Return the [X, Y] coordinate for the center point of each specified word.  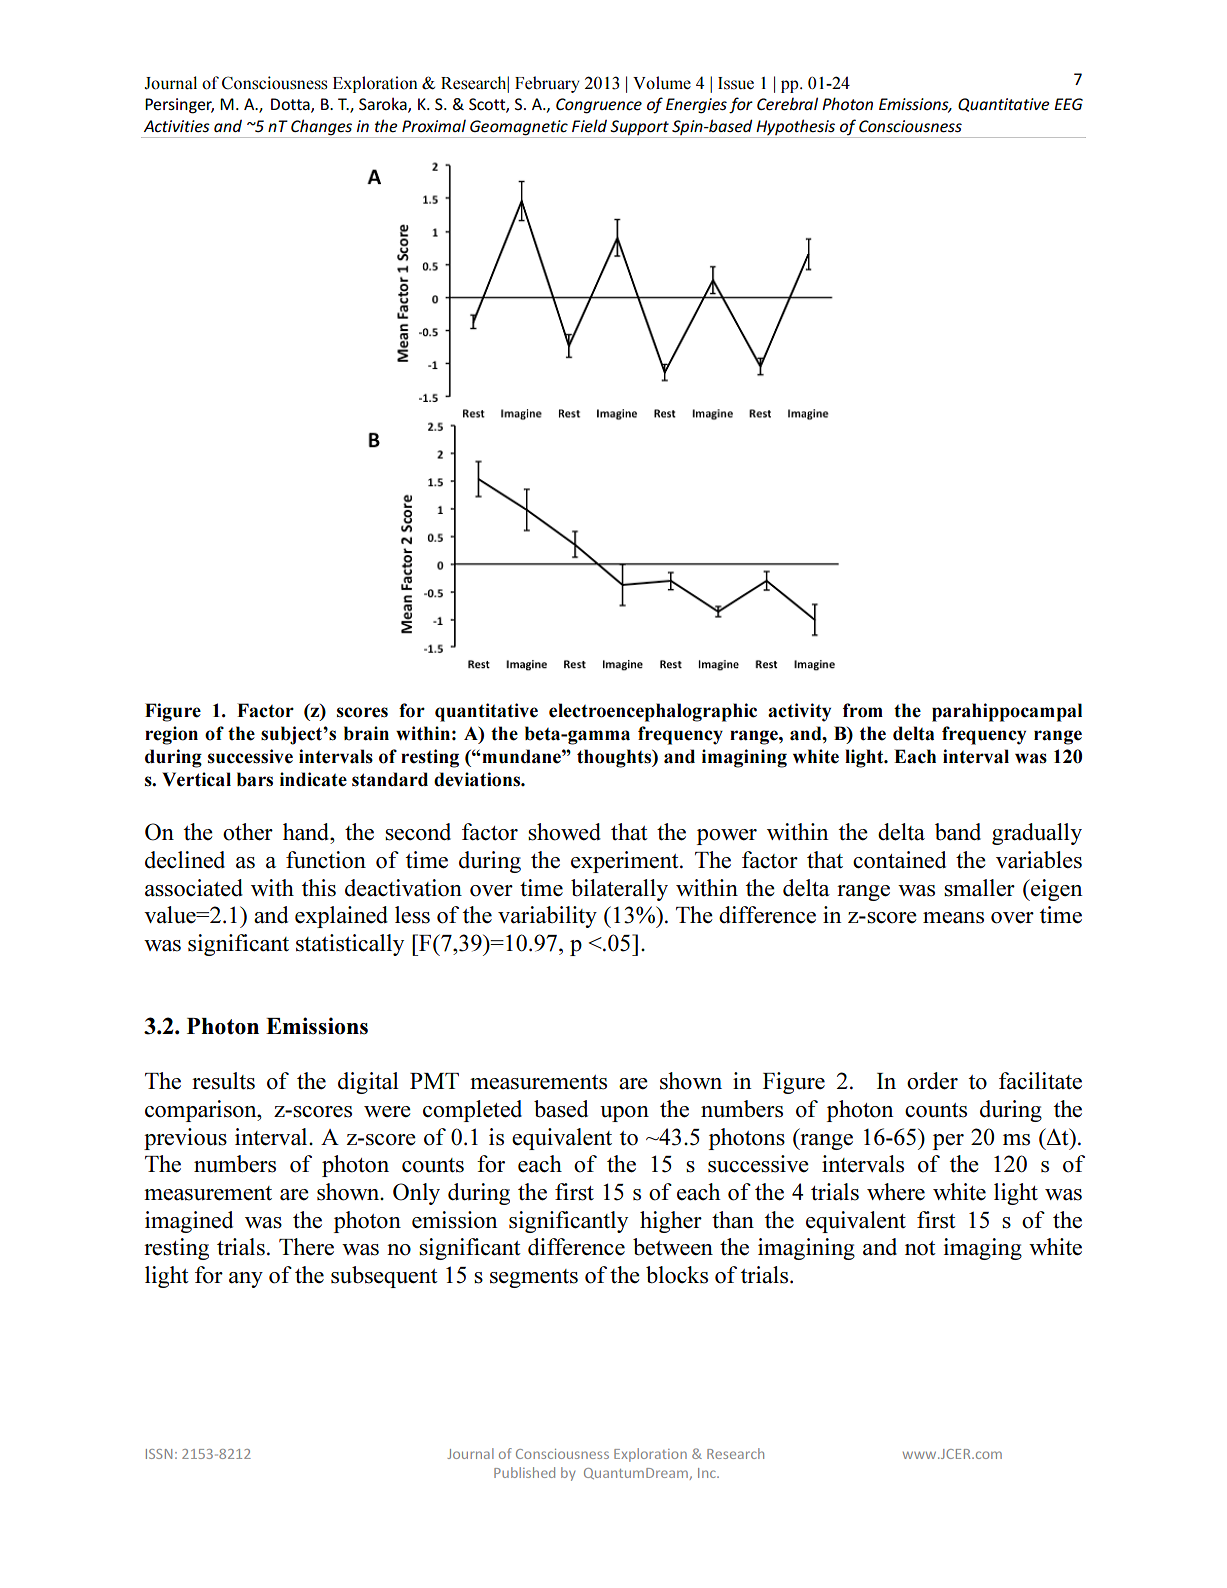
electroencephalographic [653, 712]
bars [255, 779]
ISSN [159, 1454]
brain [366, 733]
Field [589, 125]
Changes [322, 128]
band [958, 832]
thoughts [615, 758]
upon [624, 1114]
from [863, 710]
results [223, 1081]
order [932, 1081]
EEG [1068, 104]
